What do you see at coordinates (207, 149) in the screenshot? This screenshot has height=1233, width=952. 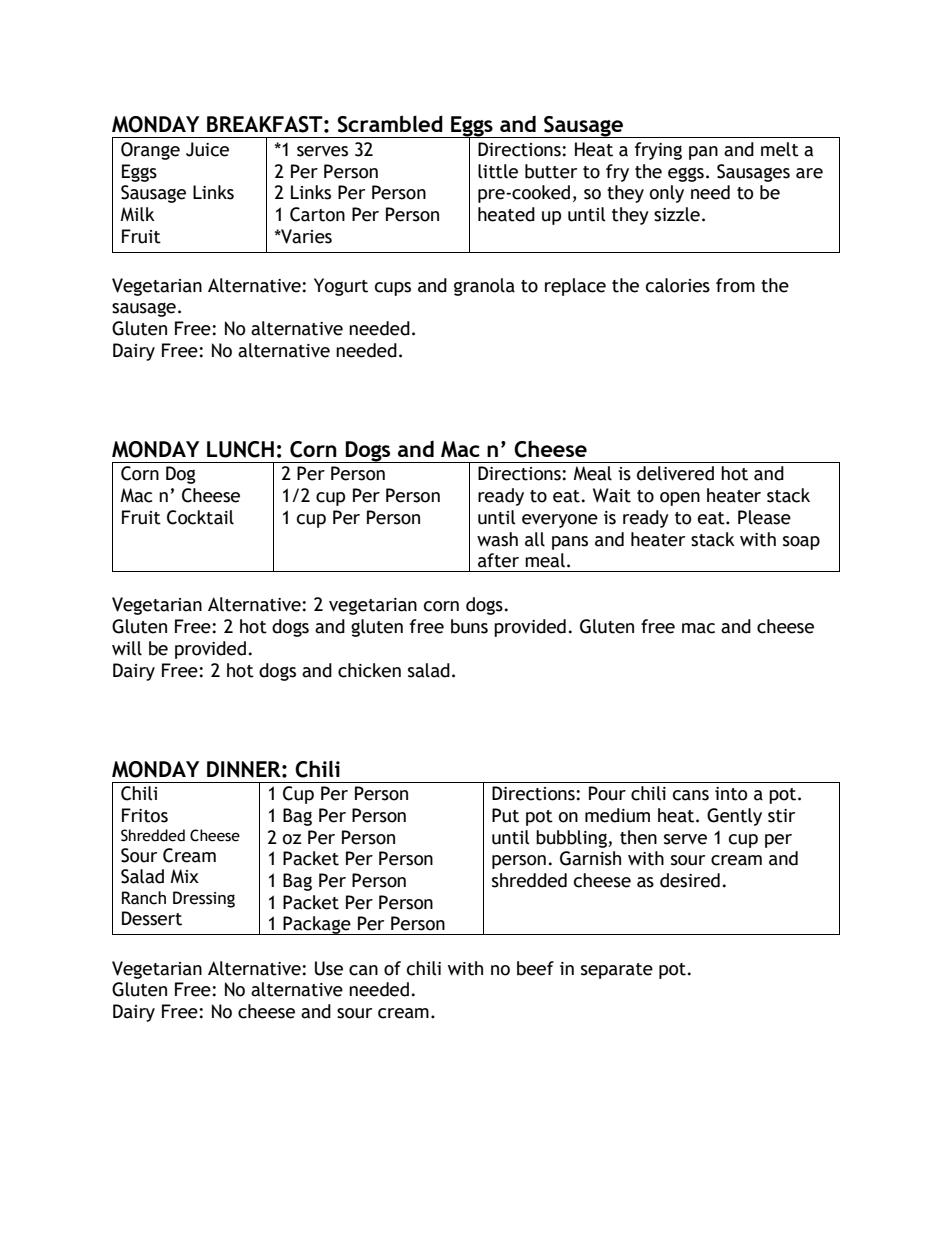 I see `Juice` at bounding box center [207, 149].
